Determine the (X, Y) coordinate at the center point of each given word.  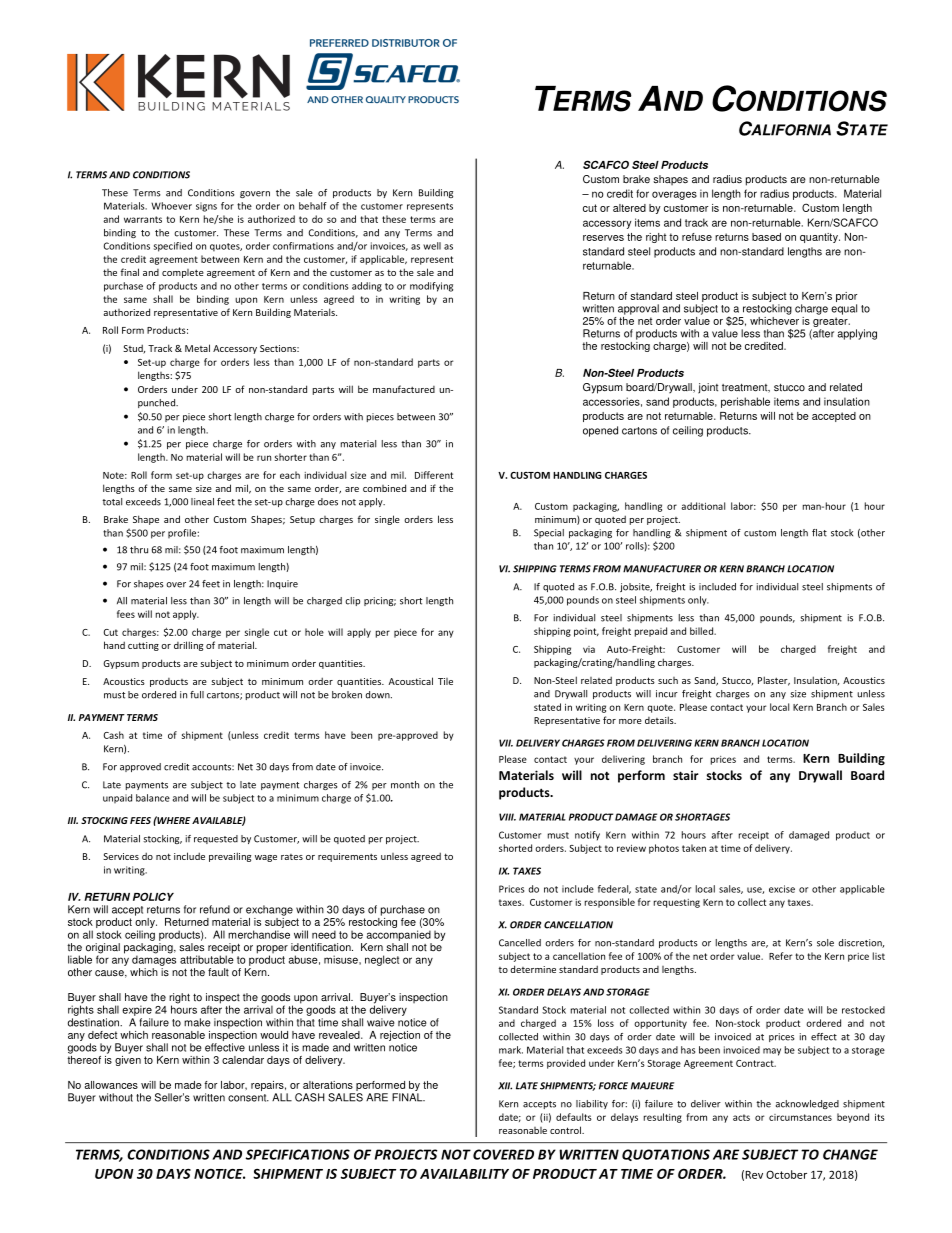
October (786, 1174)
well (432, 246)
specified (173, 247)
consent (248, 1098)
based (766, 237)
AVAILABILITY (464, 1174)
